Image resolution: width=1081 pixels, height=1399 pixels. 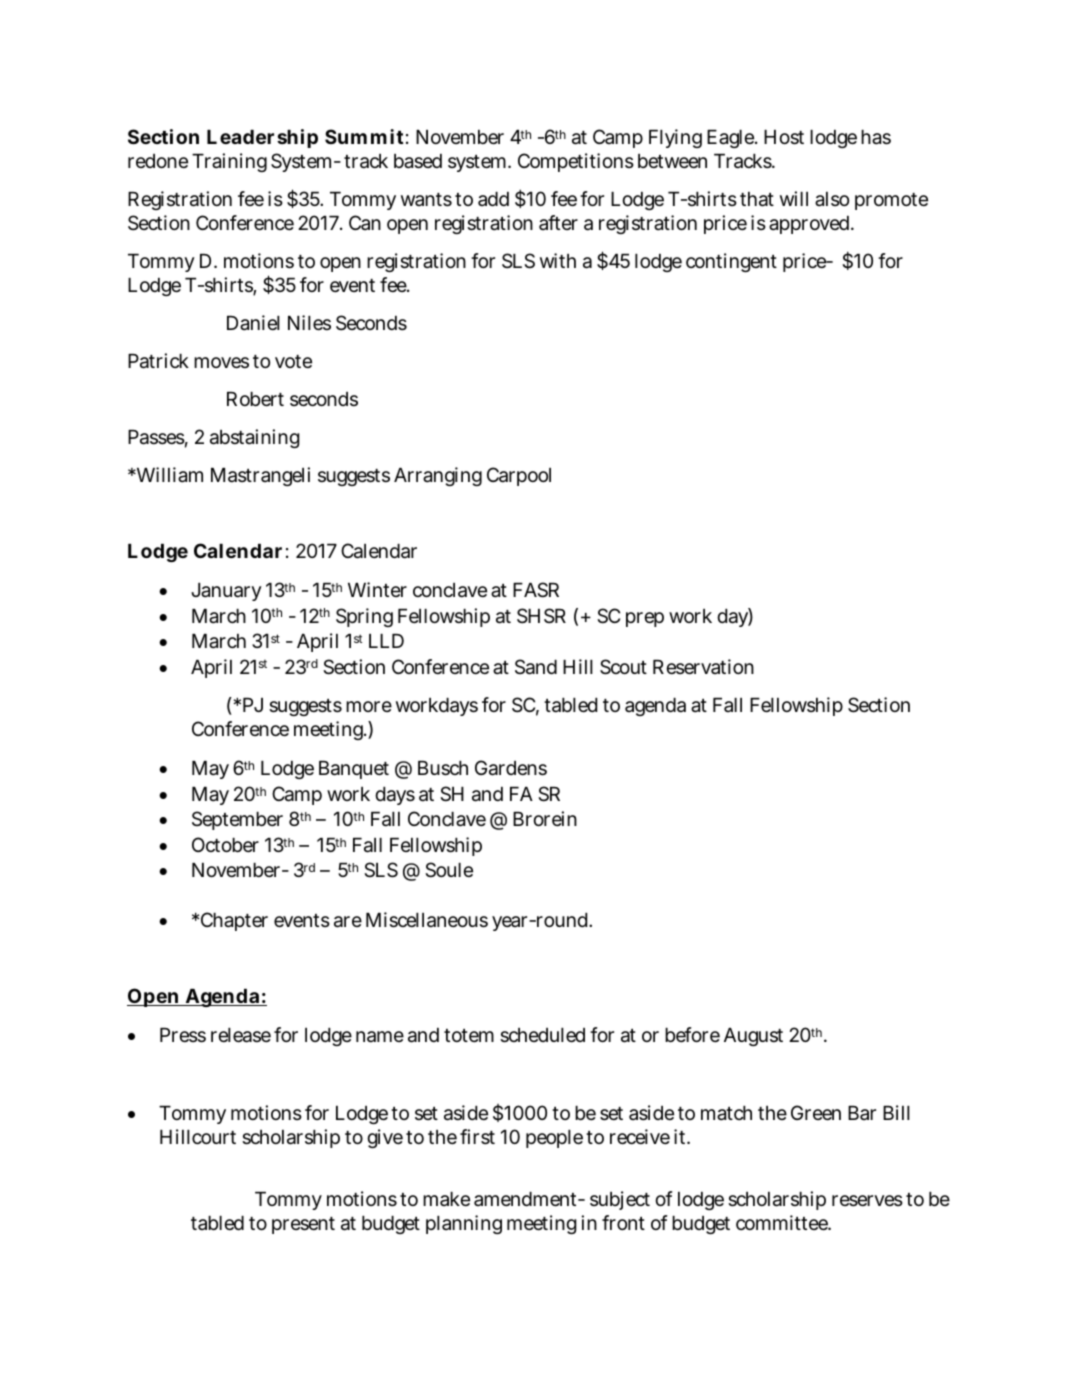 I want to click on Competitions, so click(x=576, y=162).
